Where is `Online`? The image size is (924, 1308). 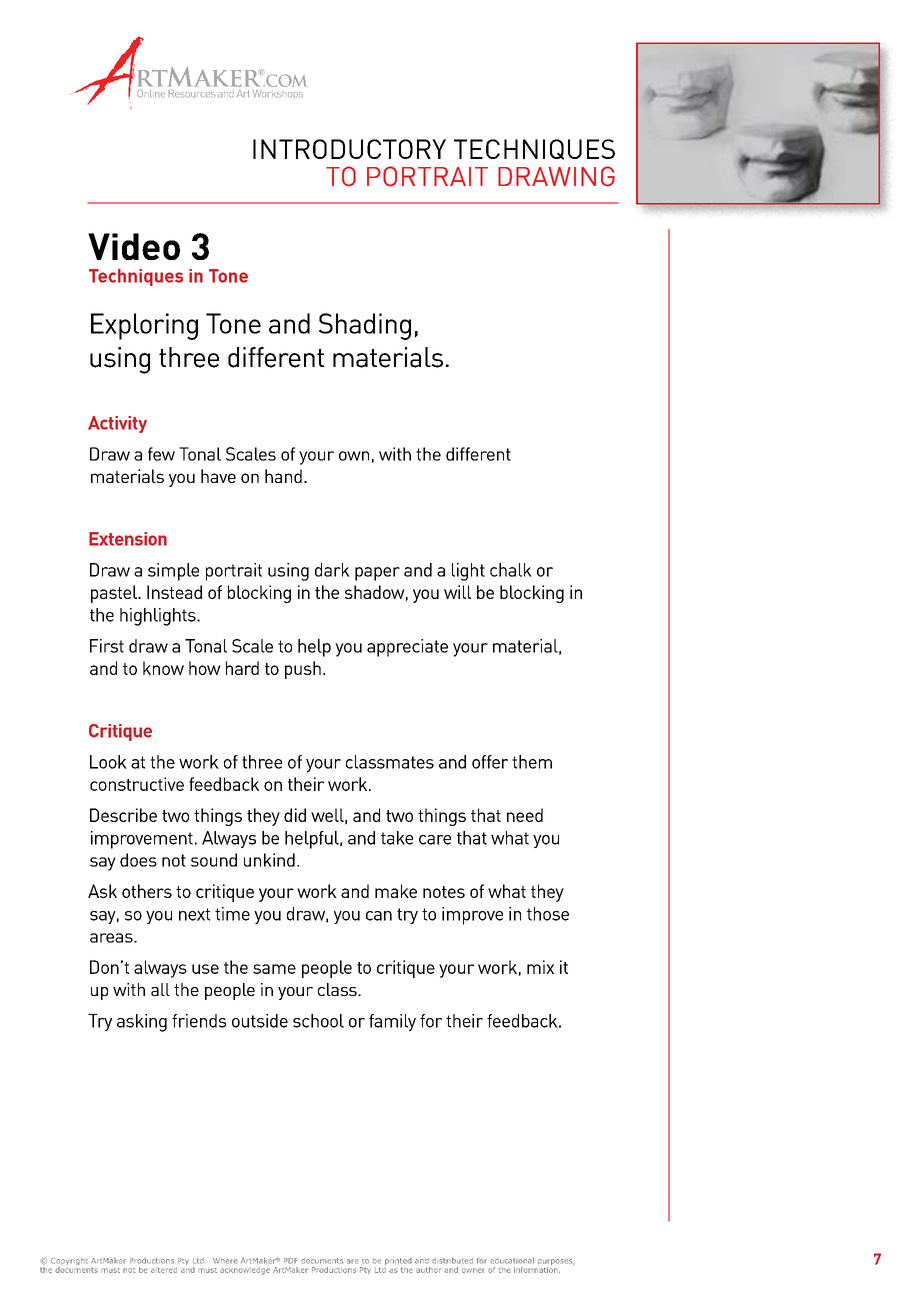 Online is located at coordinates (151, 93).
